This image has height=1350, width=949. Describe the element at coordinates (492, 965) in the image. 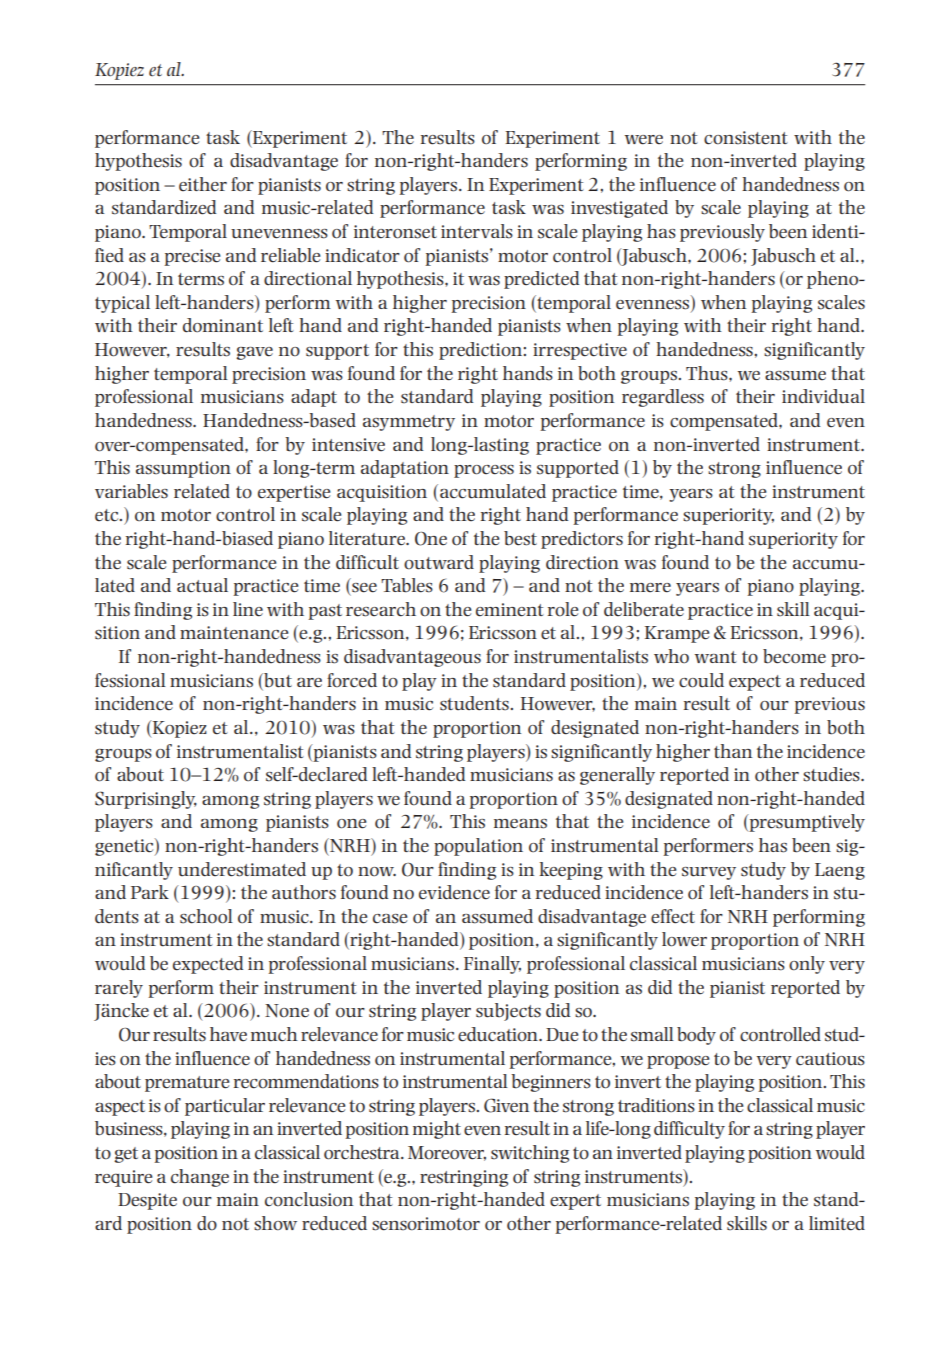

I see `Finally` at that location.
